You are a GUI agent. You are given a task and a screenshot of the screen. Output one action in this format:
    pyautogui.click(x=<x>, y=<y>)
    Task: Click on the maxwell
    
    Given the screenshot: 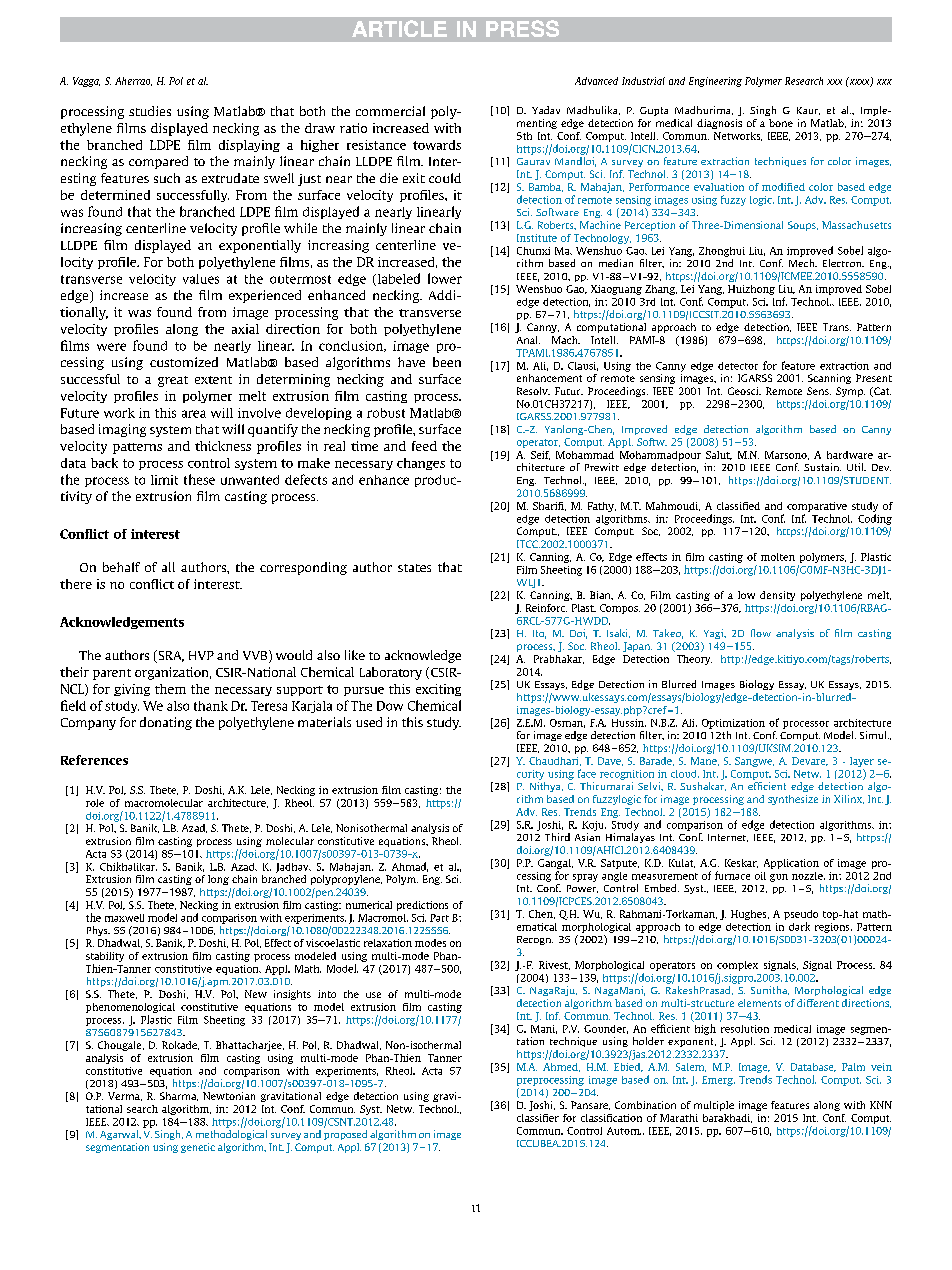 What is the action you would take?
    pyautogui.click(x=124, y=918)
